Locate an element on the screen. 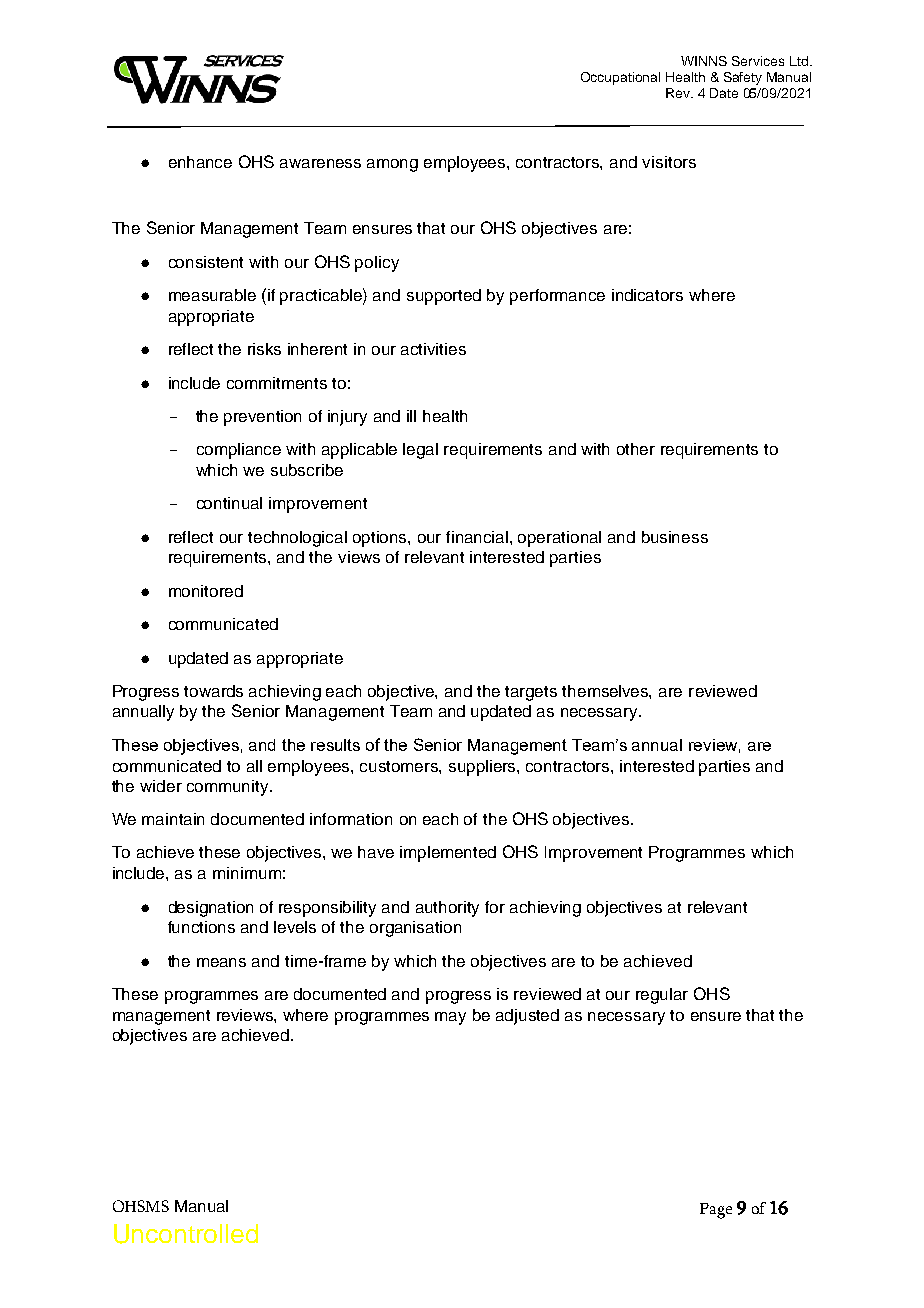 The height and width of the screenshot is (1308, 924). business is located at coordinates (675, 537).
